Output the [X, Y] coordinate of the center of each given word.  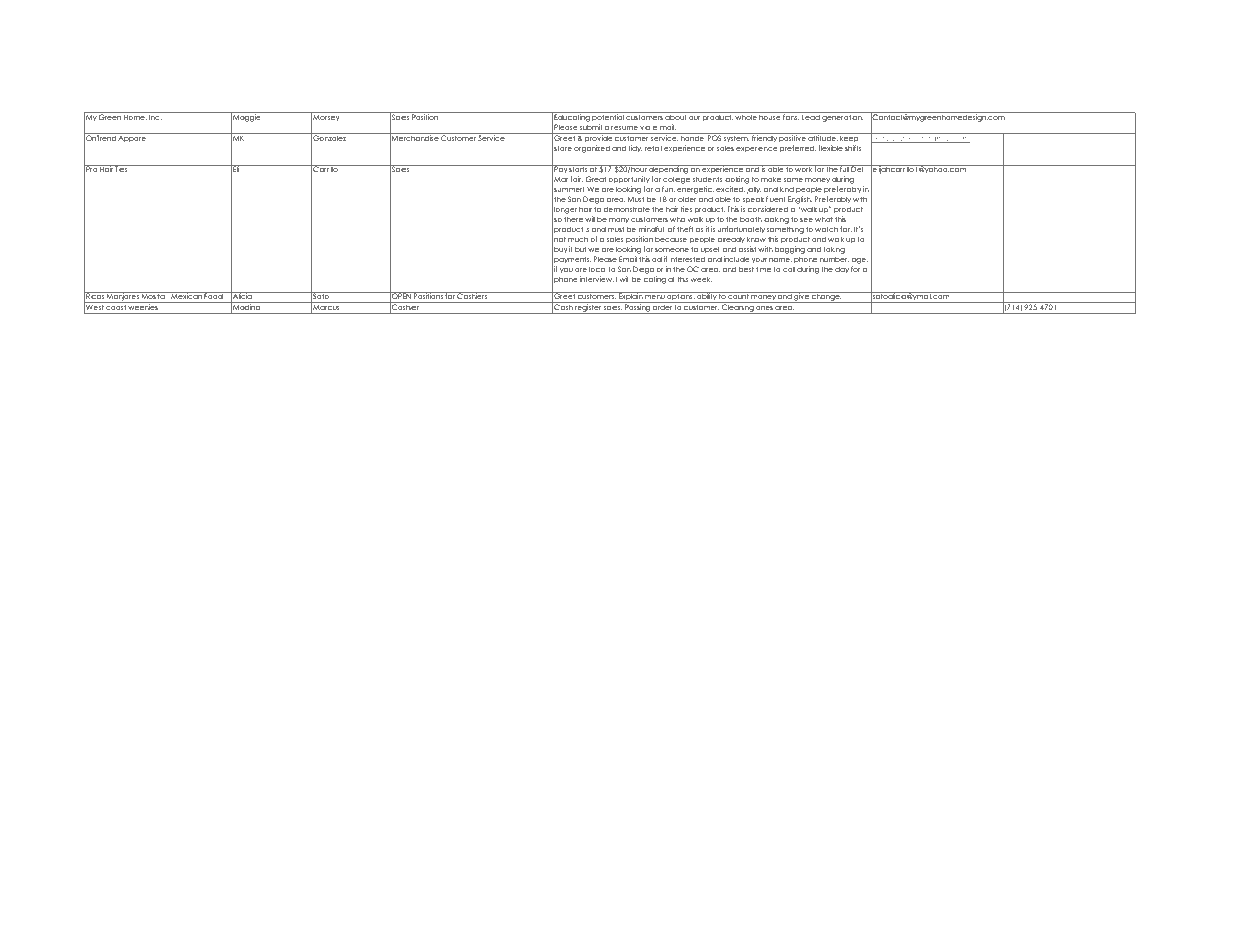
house [770, 116]
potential [608, 116]
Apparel [133, 138]
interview [597, 279]
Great [595, 179]
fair [576, 179]
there [573, 219]
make [771, 179]
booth [751, 219]
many [619, 222]
